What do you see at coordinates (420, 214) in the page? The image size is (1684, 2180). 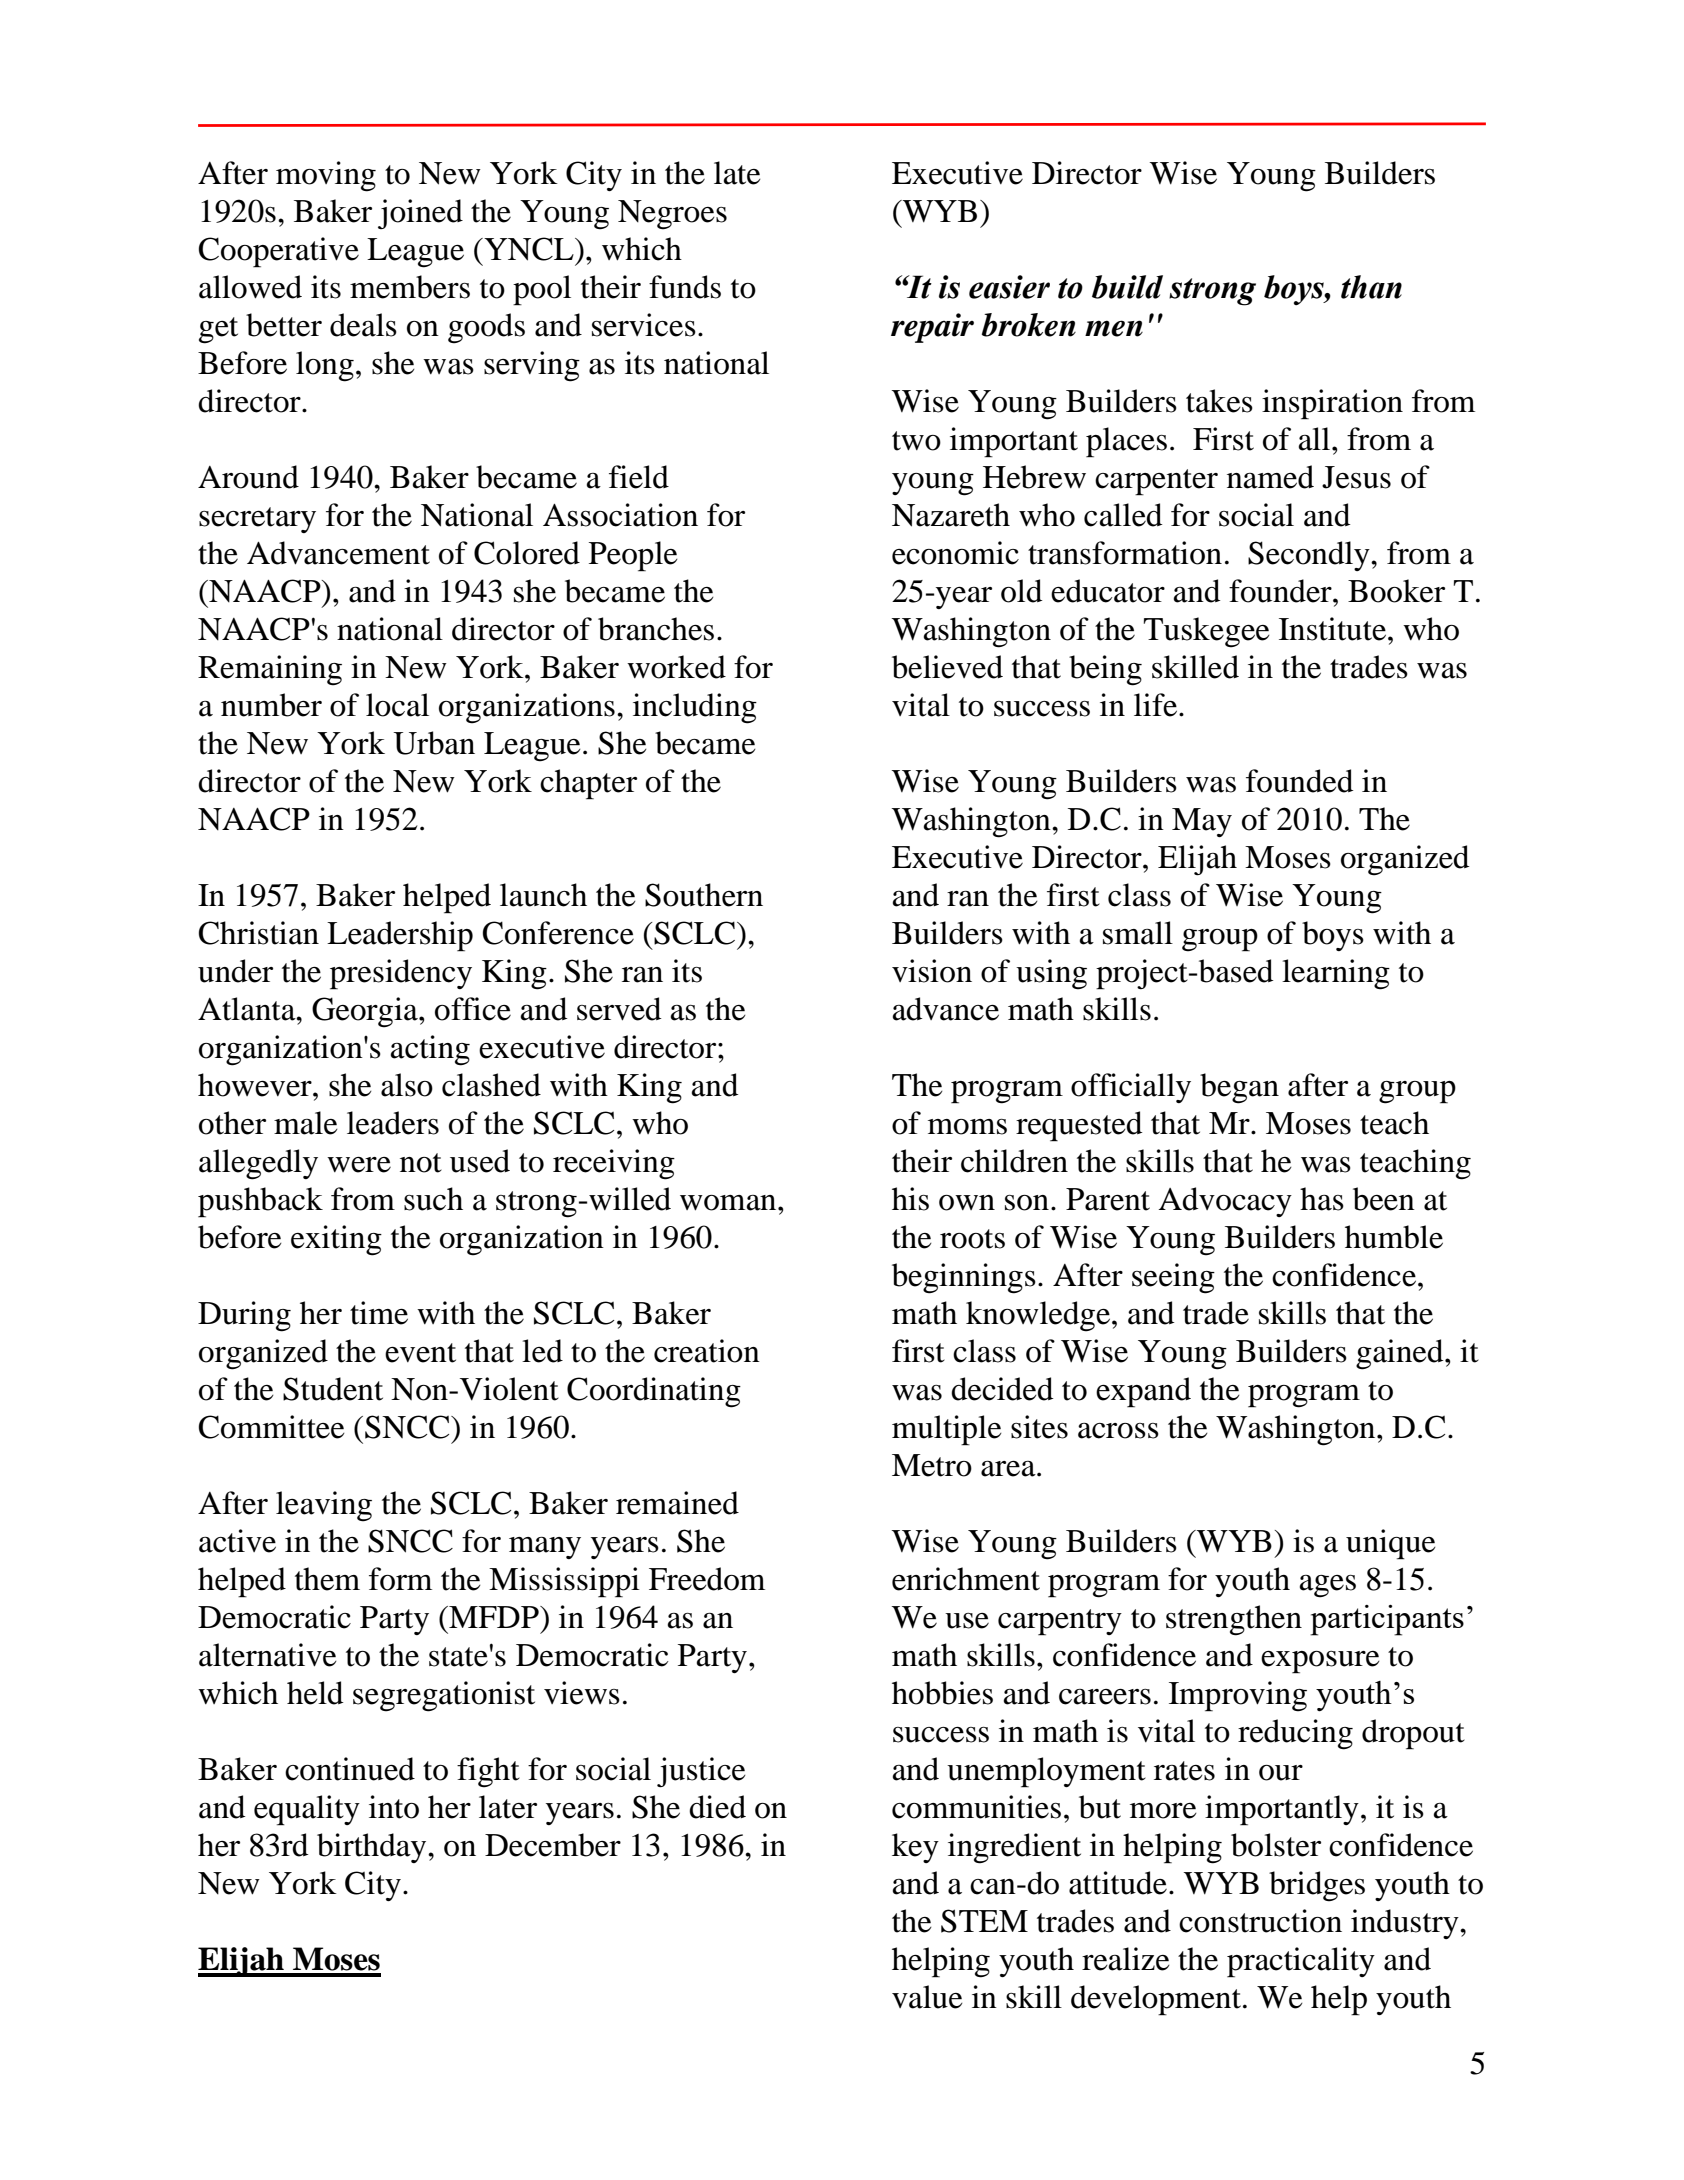 I see `joined` at bounding box center [420, 214].
